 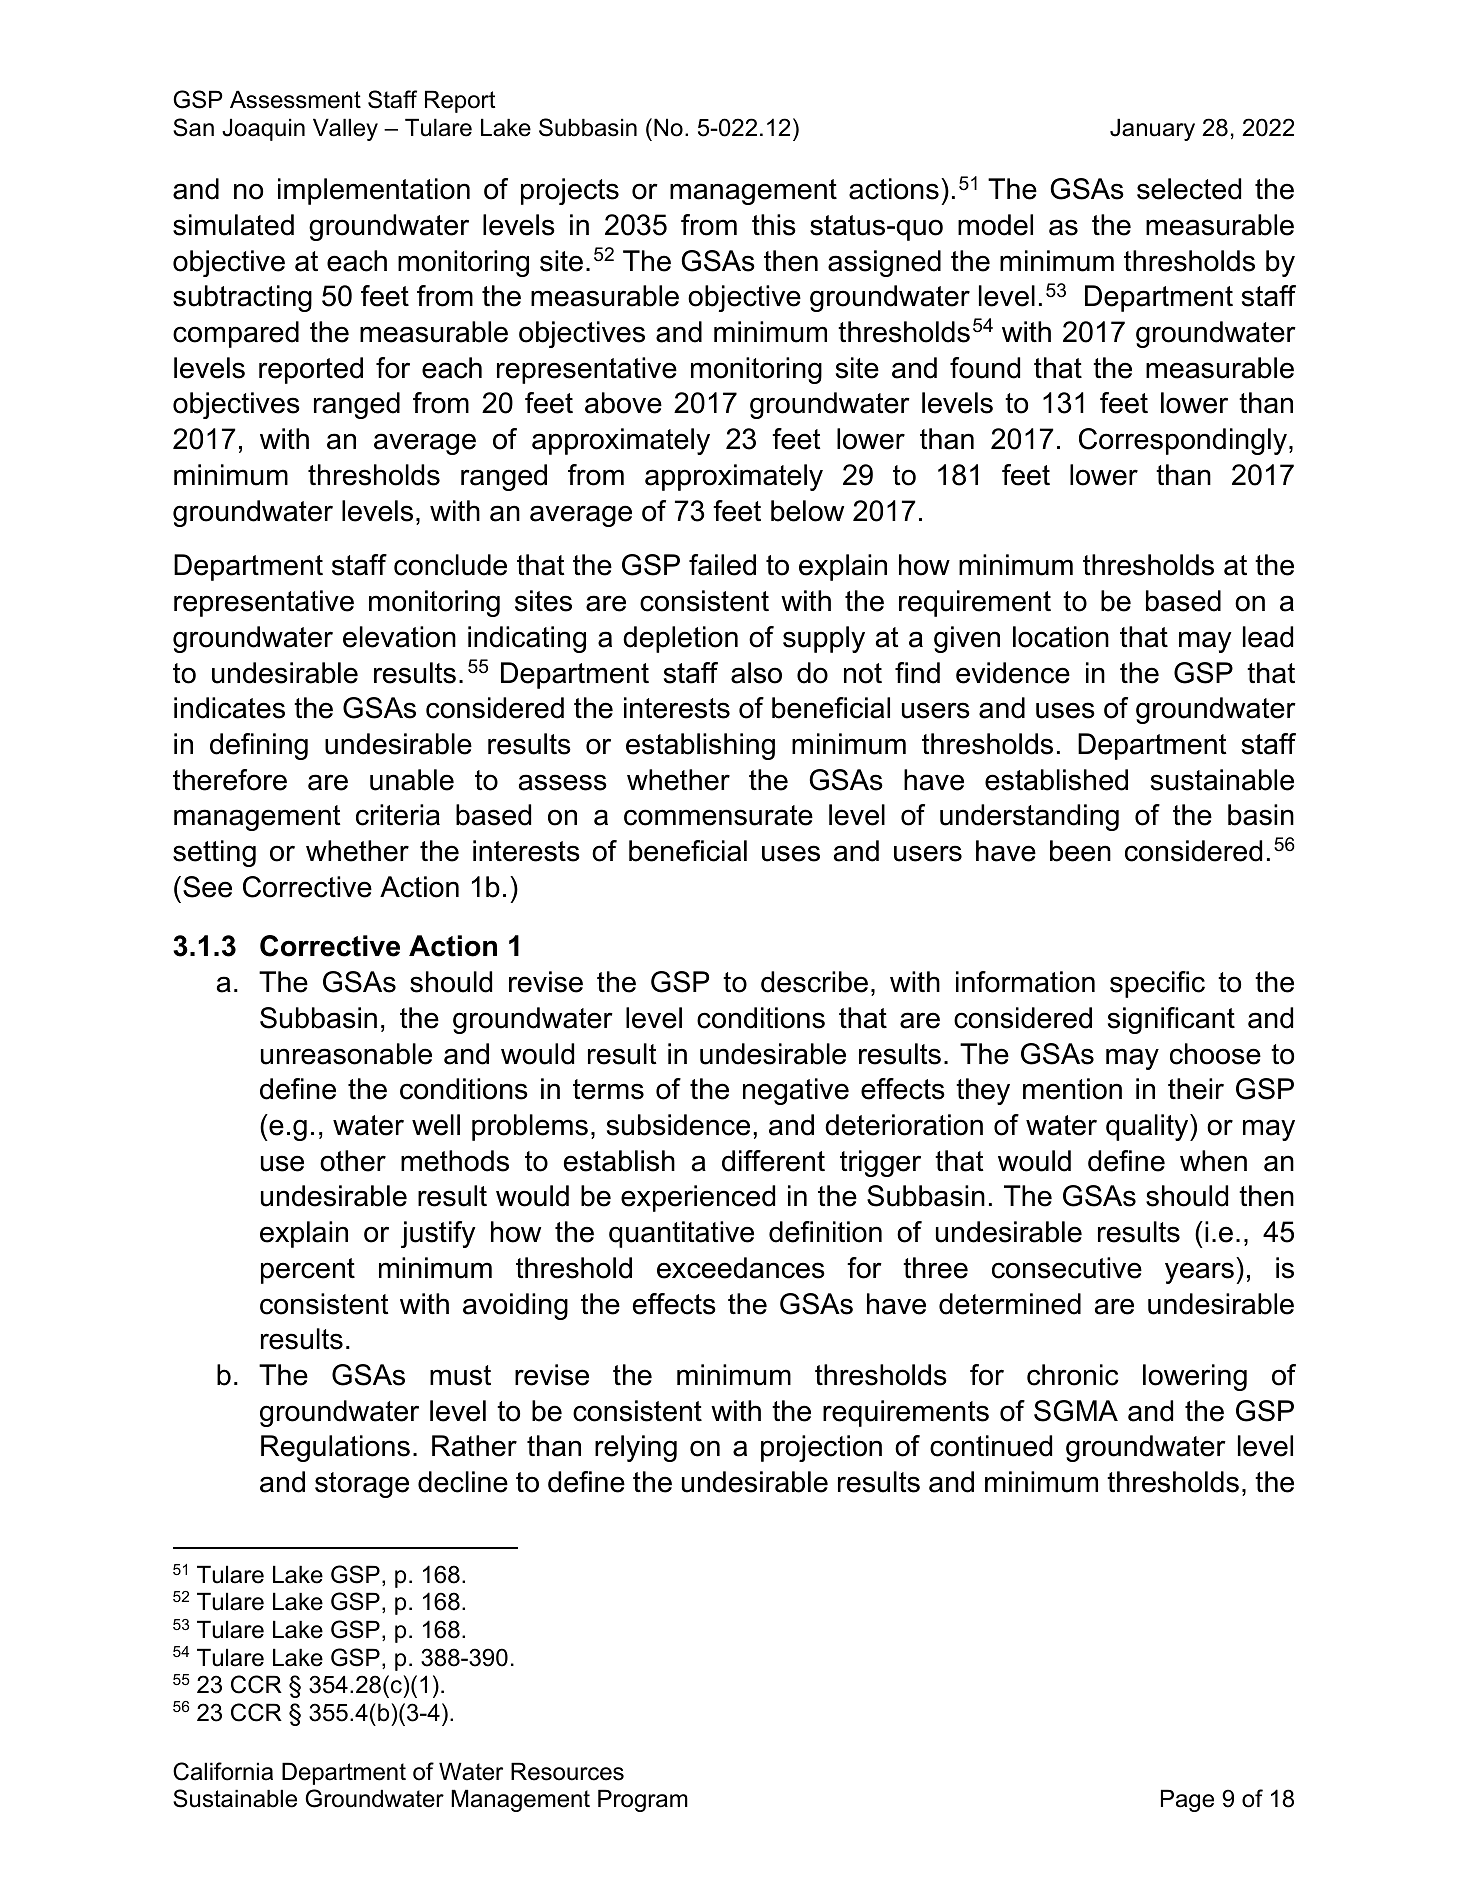 What do you see at coordinates (346, 1054) in the document?
I see `unreasonable` at bounding box center [346, 1054].
